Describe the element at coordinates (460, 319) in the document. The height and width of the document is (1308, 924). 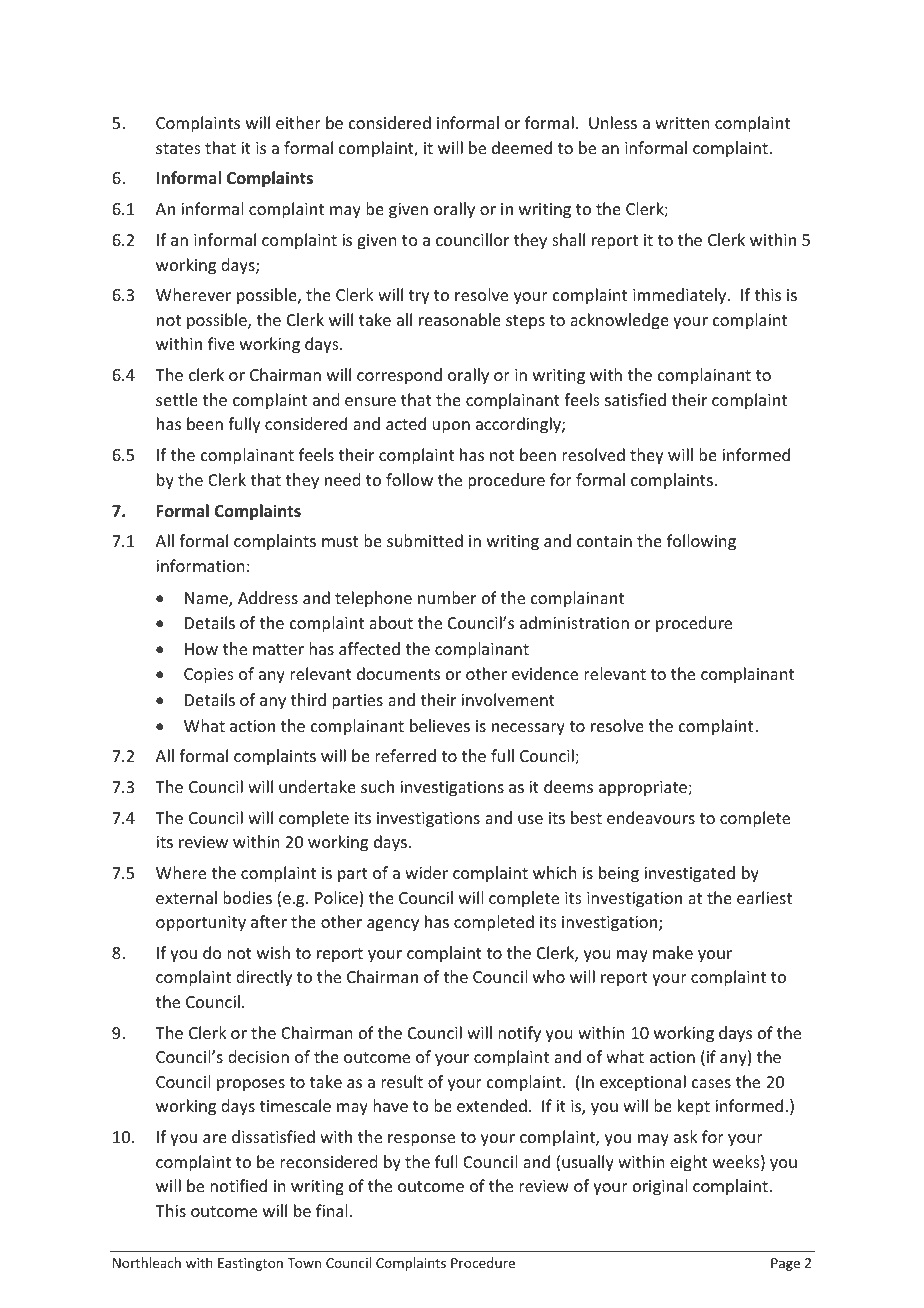
I see `reasonable` at that location.
